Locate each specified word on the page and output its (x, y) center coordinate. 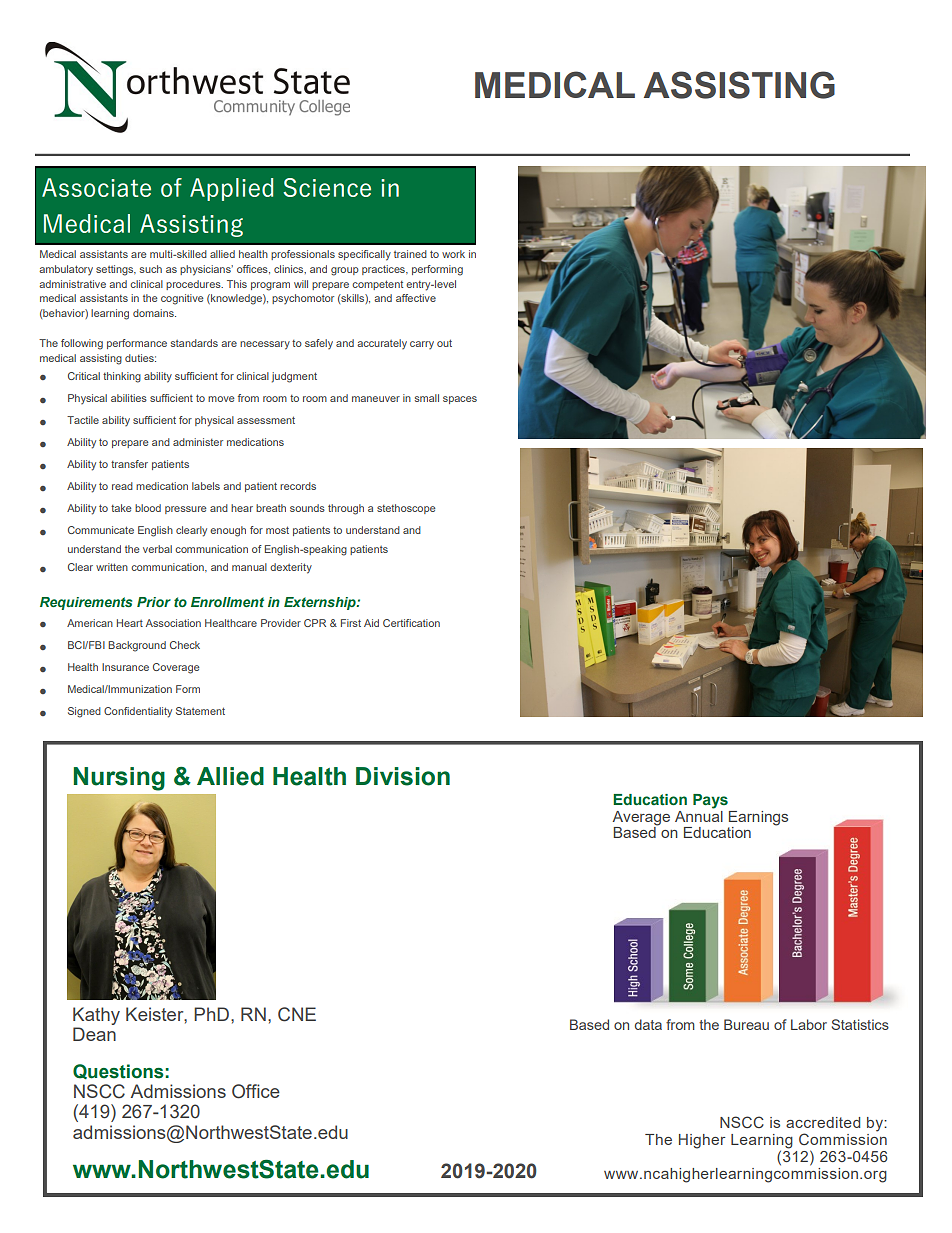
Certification (411, 623)
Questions (118, 1071)
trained (410, 254)
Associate (96, 187)
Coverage (176, 668)
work (453, 254)
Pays (710, 801)
